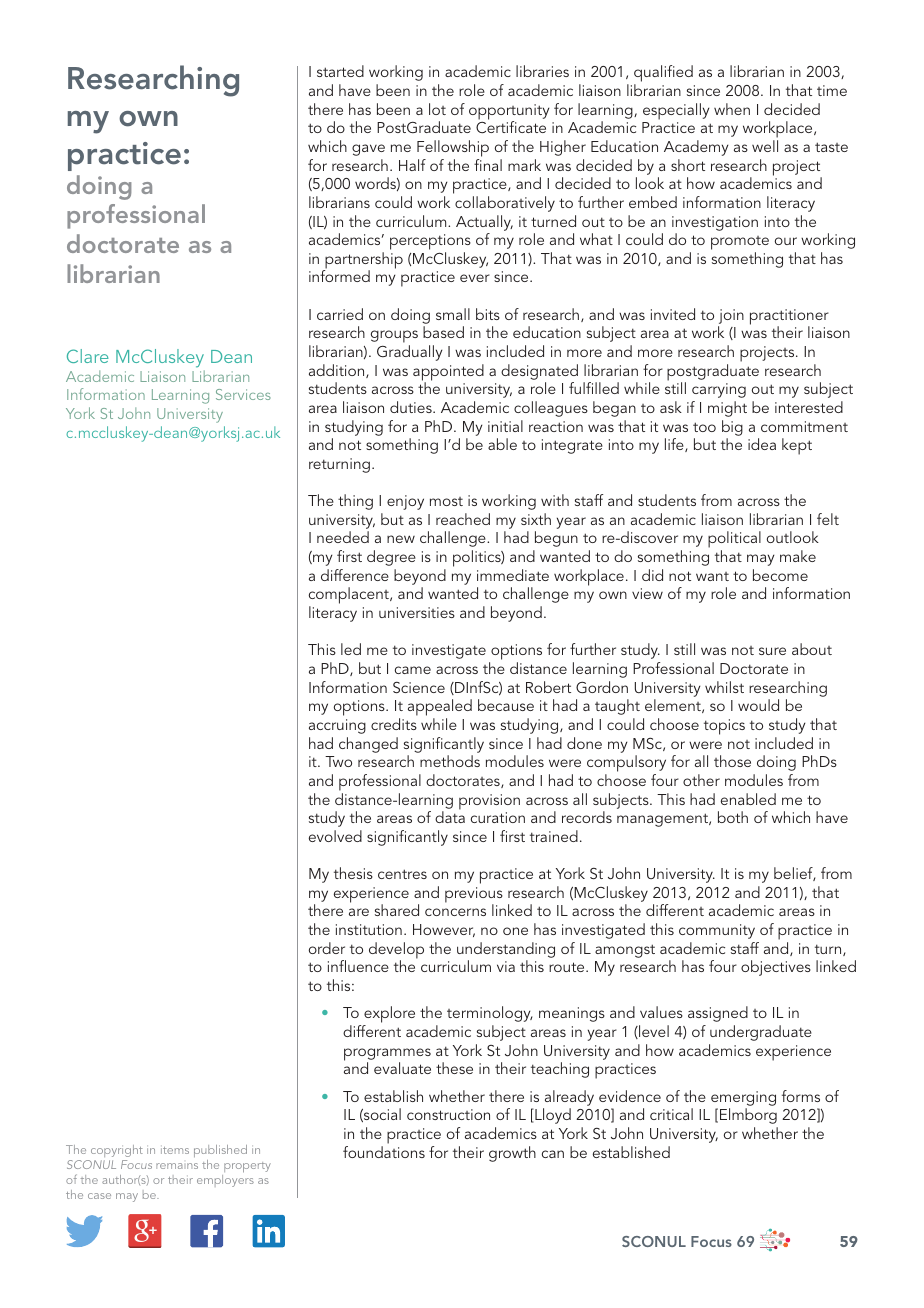 The height and width of the document is (1308, 924). I want to click on lot, so click(437, 109).
